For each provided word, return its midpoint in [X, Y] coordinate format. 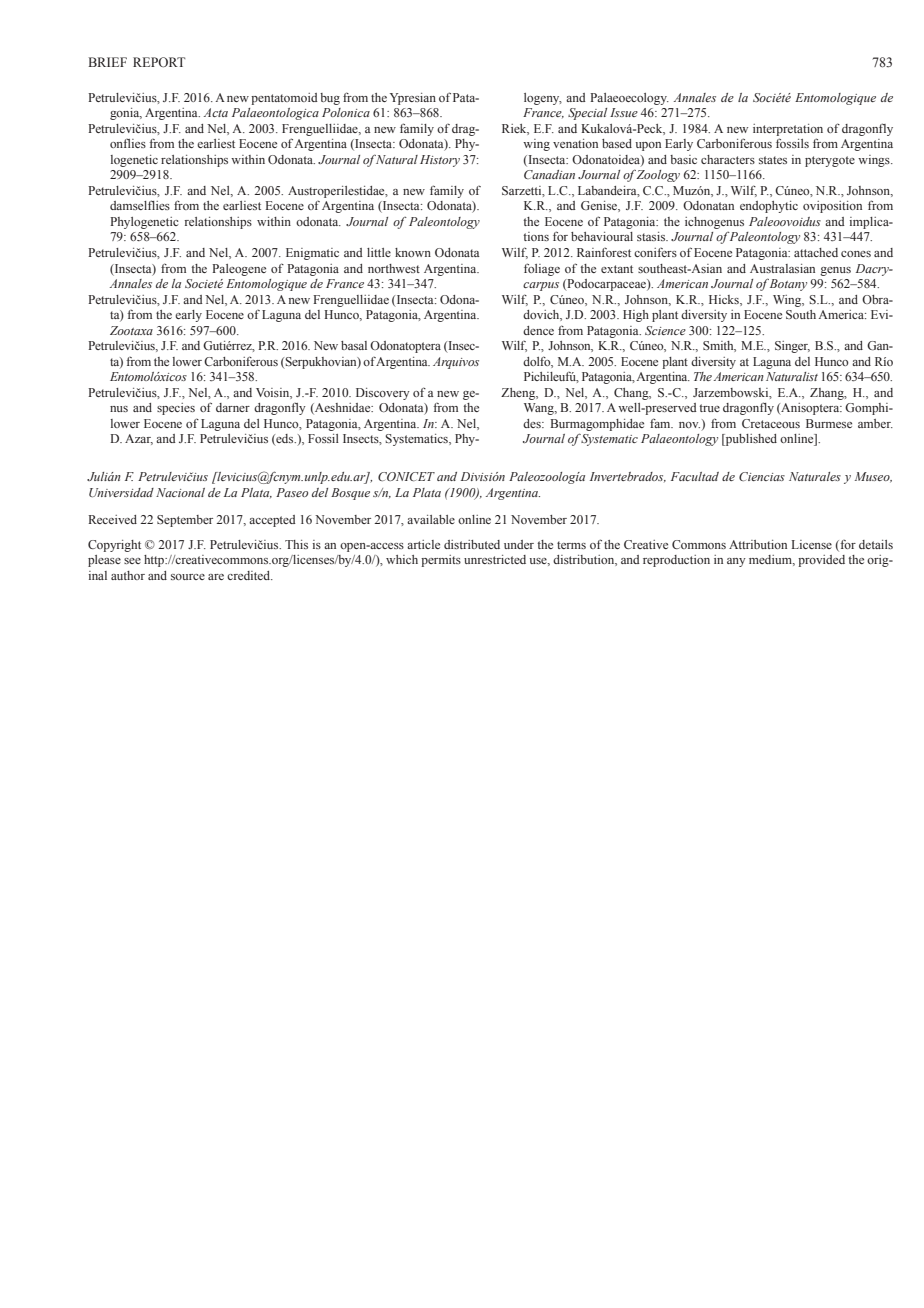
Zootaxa [131, 330]
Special [587, 114]
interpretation [788, 130]
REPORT [159, 62]
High [636, 316]
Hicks [725, 300]
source [188, 577]
